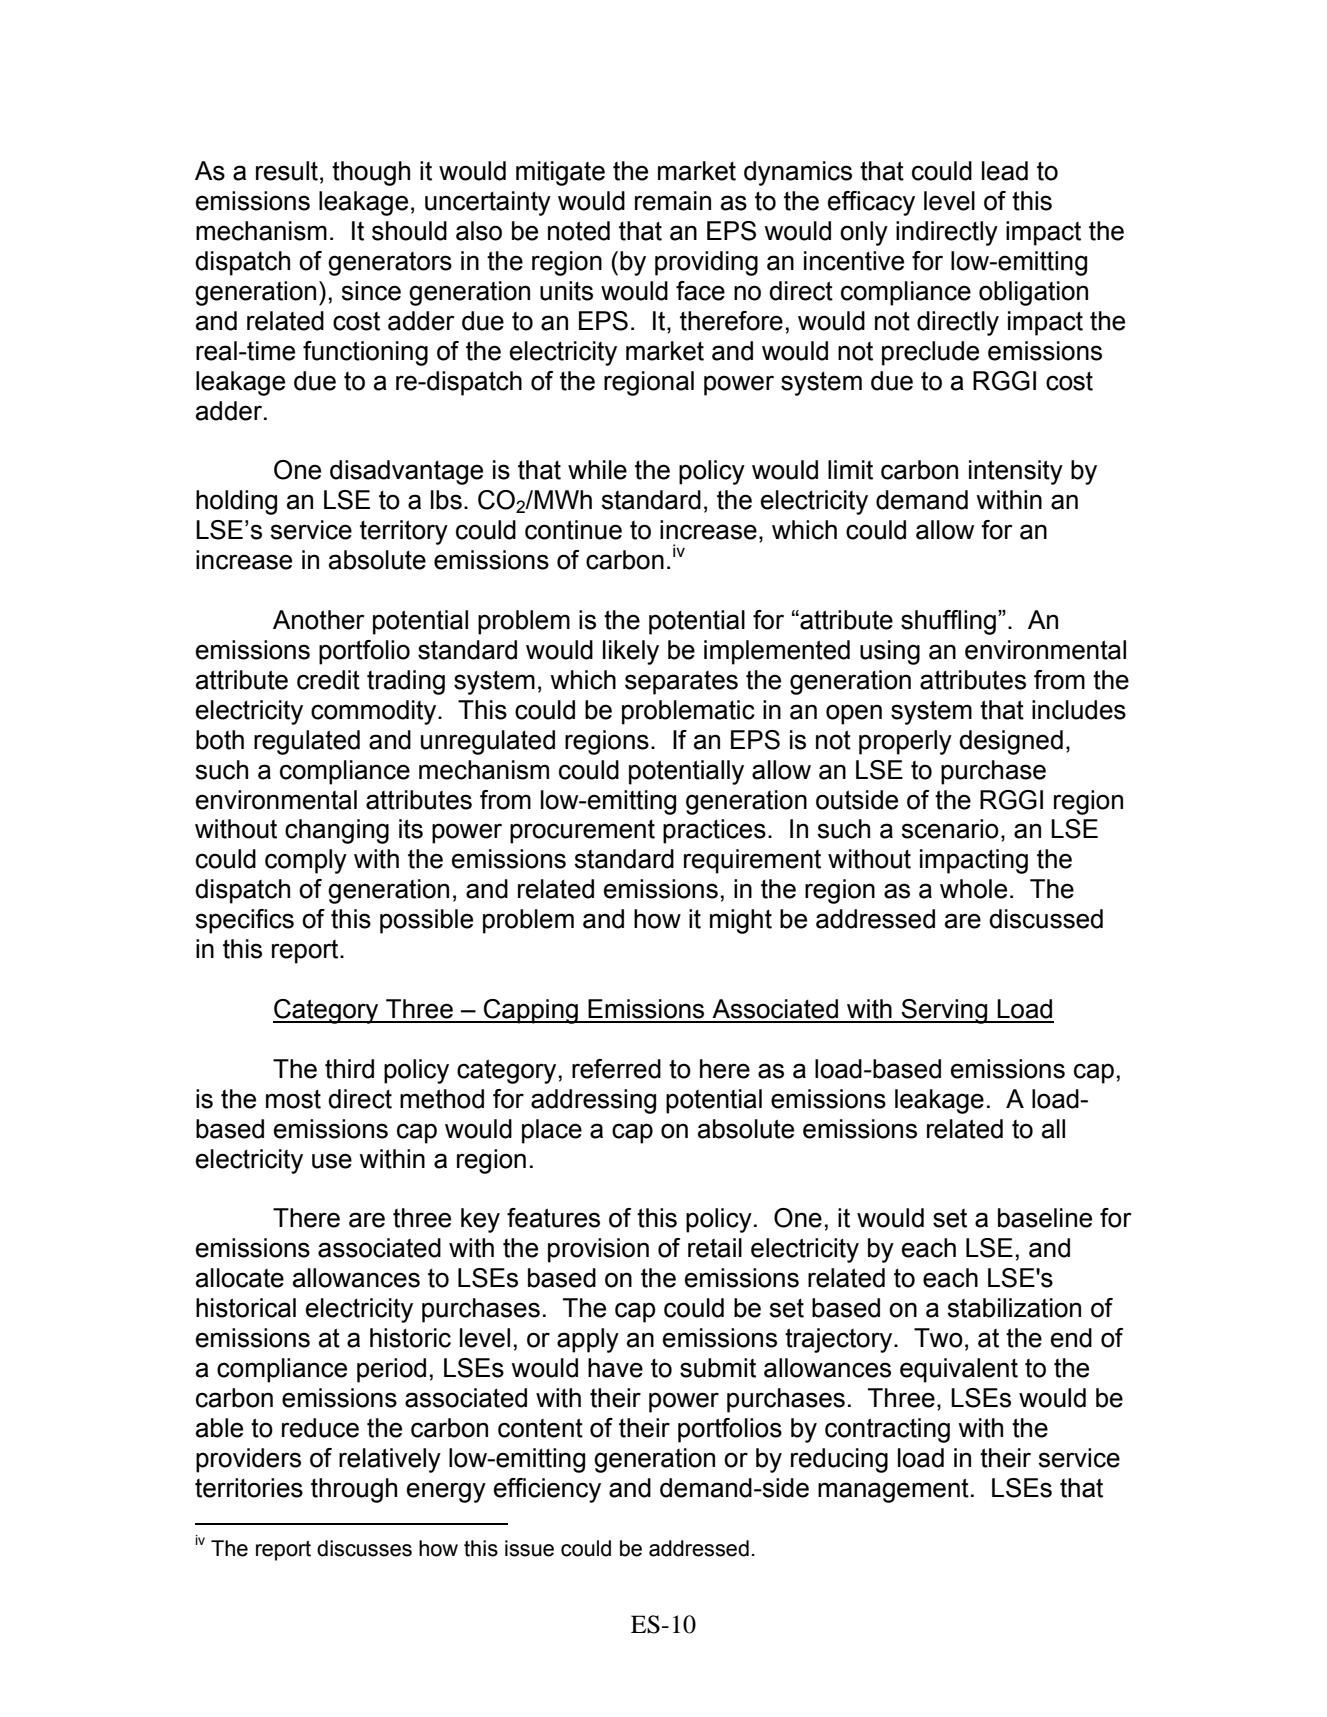  What do you see at coordinates (714, 831) in the page?
I see `practices` at bounding box center [714, 831].
